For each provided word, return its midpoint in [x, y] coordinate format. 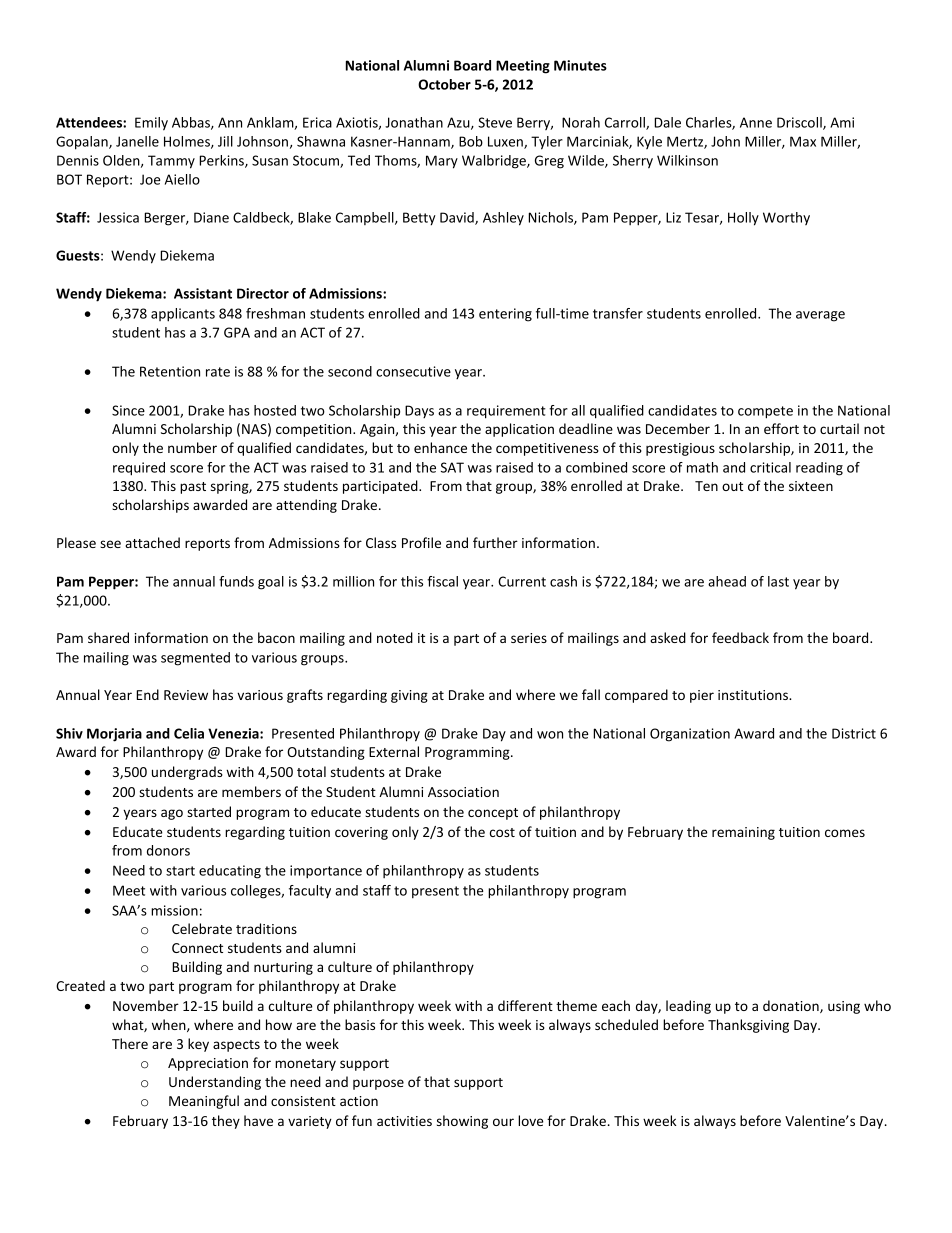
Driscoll [800, 123]
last [778, 581]
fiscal [442, 581]
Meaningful [204, 1102]
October [444, 84]
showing [462, 1122]
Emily [151, 124]
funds [236, 581]
